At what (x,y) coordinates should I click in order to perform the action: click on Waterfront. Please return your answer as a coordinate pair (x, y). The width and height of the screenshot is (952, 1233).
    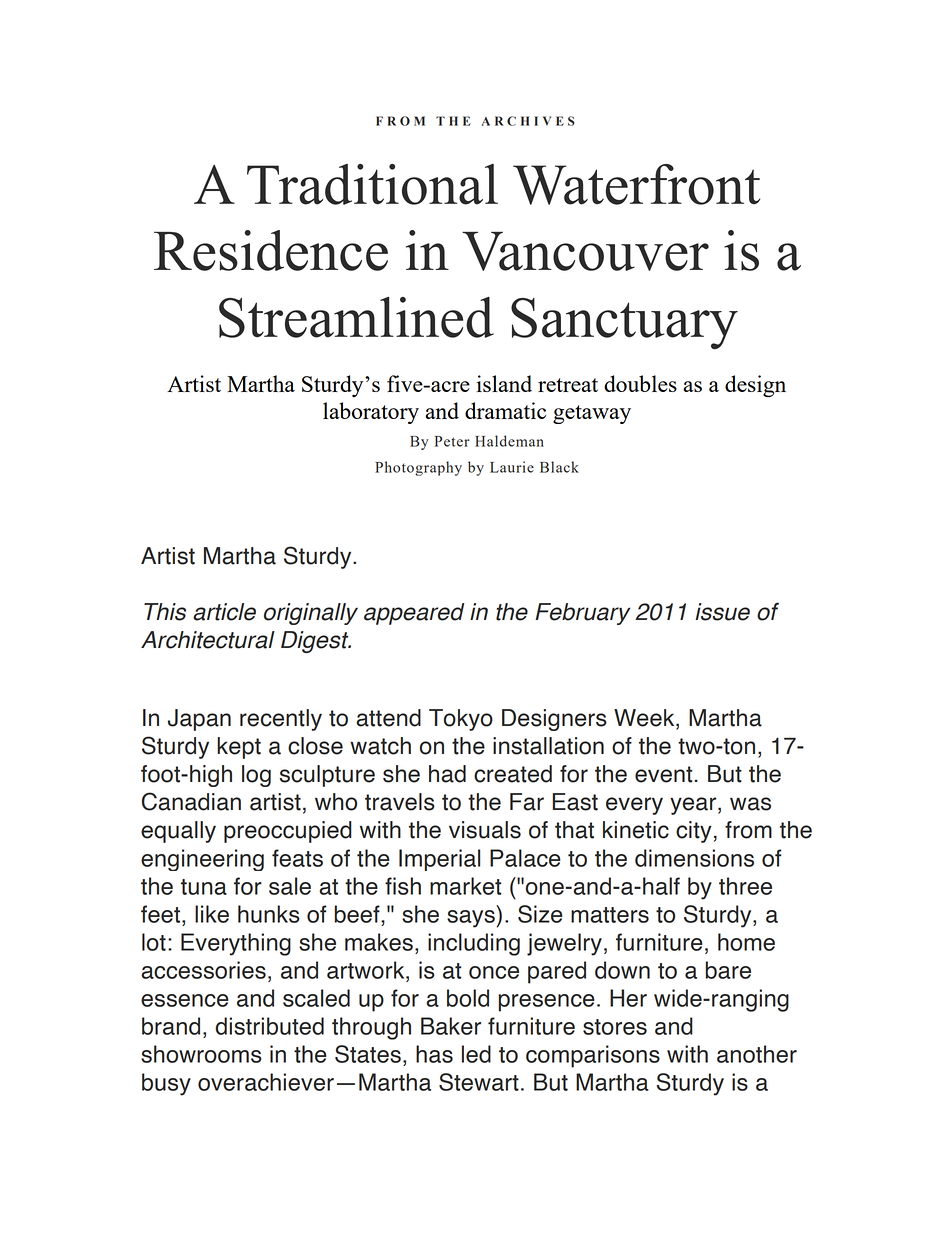
    Looking at the image, I should click on (636, 184).
